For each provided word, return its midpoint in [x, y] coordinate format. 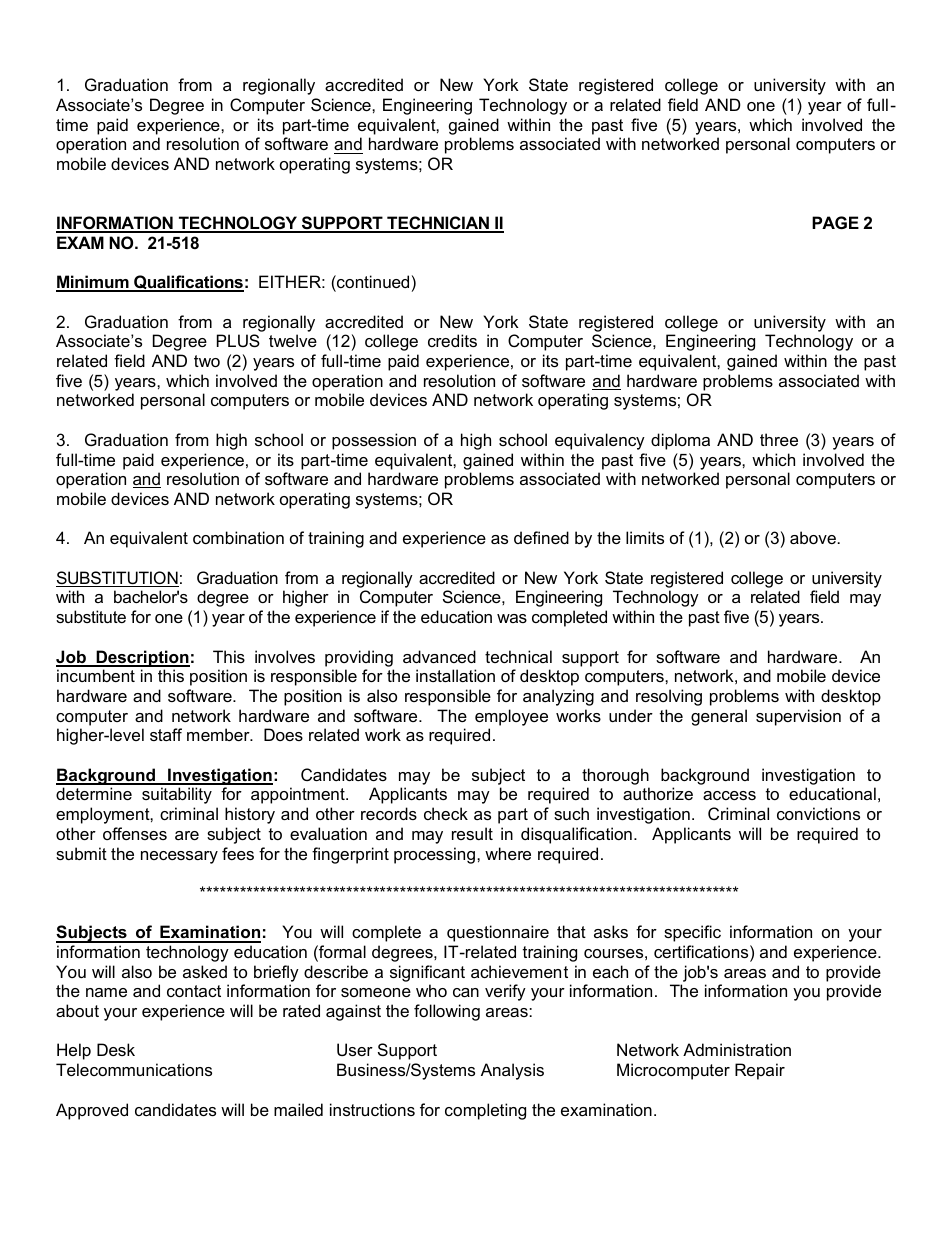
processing [434, 855]
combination [238, 537]
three [779, 439]
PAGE [835, 222]
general [719, 717]
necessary [179, 857]
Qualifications [188, 283]
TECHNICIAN [438, 224]
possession [374, 441]
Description [142, 658]
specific [692, 933]
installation [455, 675]
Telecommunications [134, 1069]
